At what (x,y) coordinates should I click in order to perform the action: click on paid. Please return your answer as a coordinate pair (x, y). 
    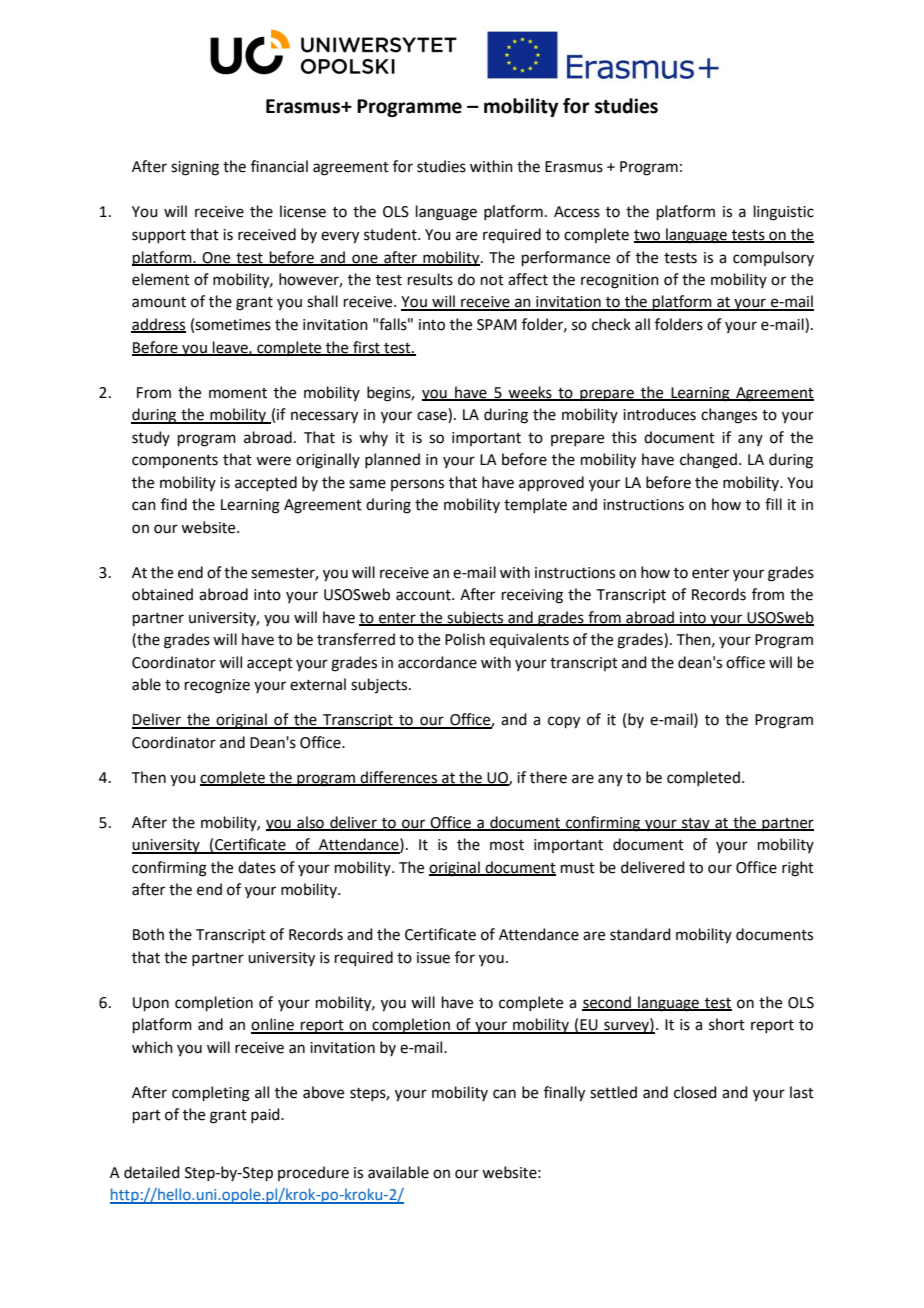
    Looking at the image, I should click on (266, 1115).
